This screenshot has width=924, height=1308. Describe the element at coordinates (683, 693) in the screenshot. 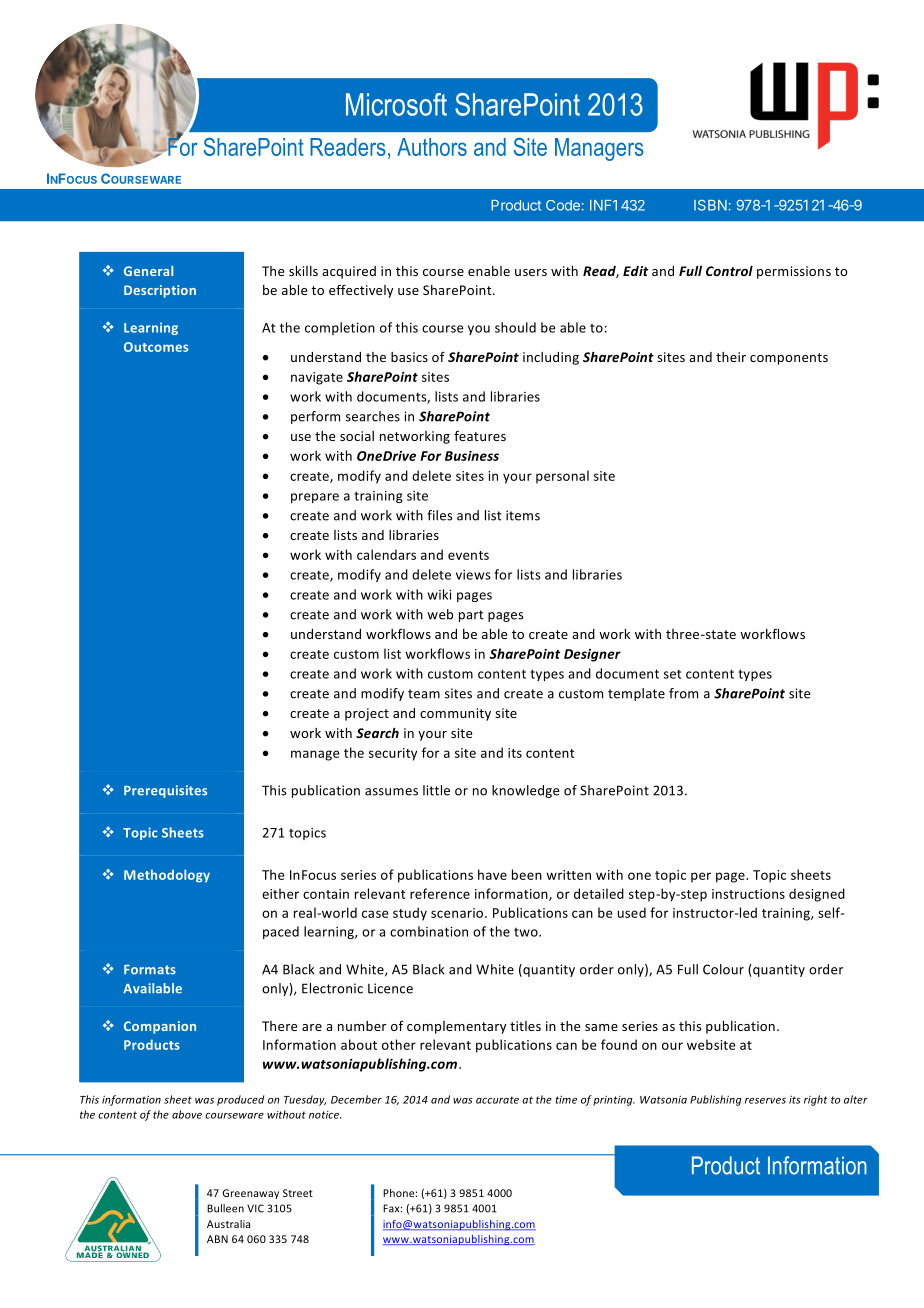

I see `from` at that location.
